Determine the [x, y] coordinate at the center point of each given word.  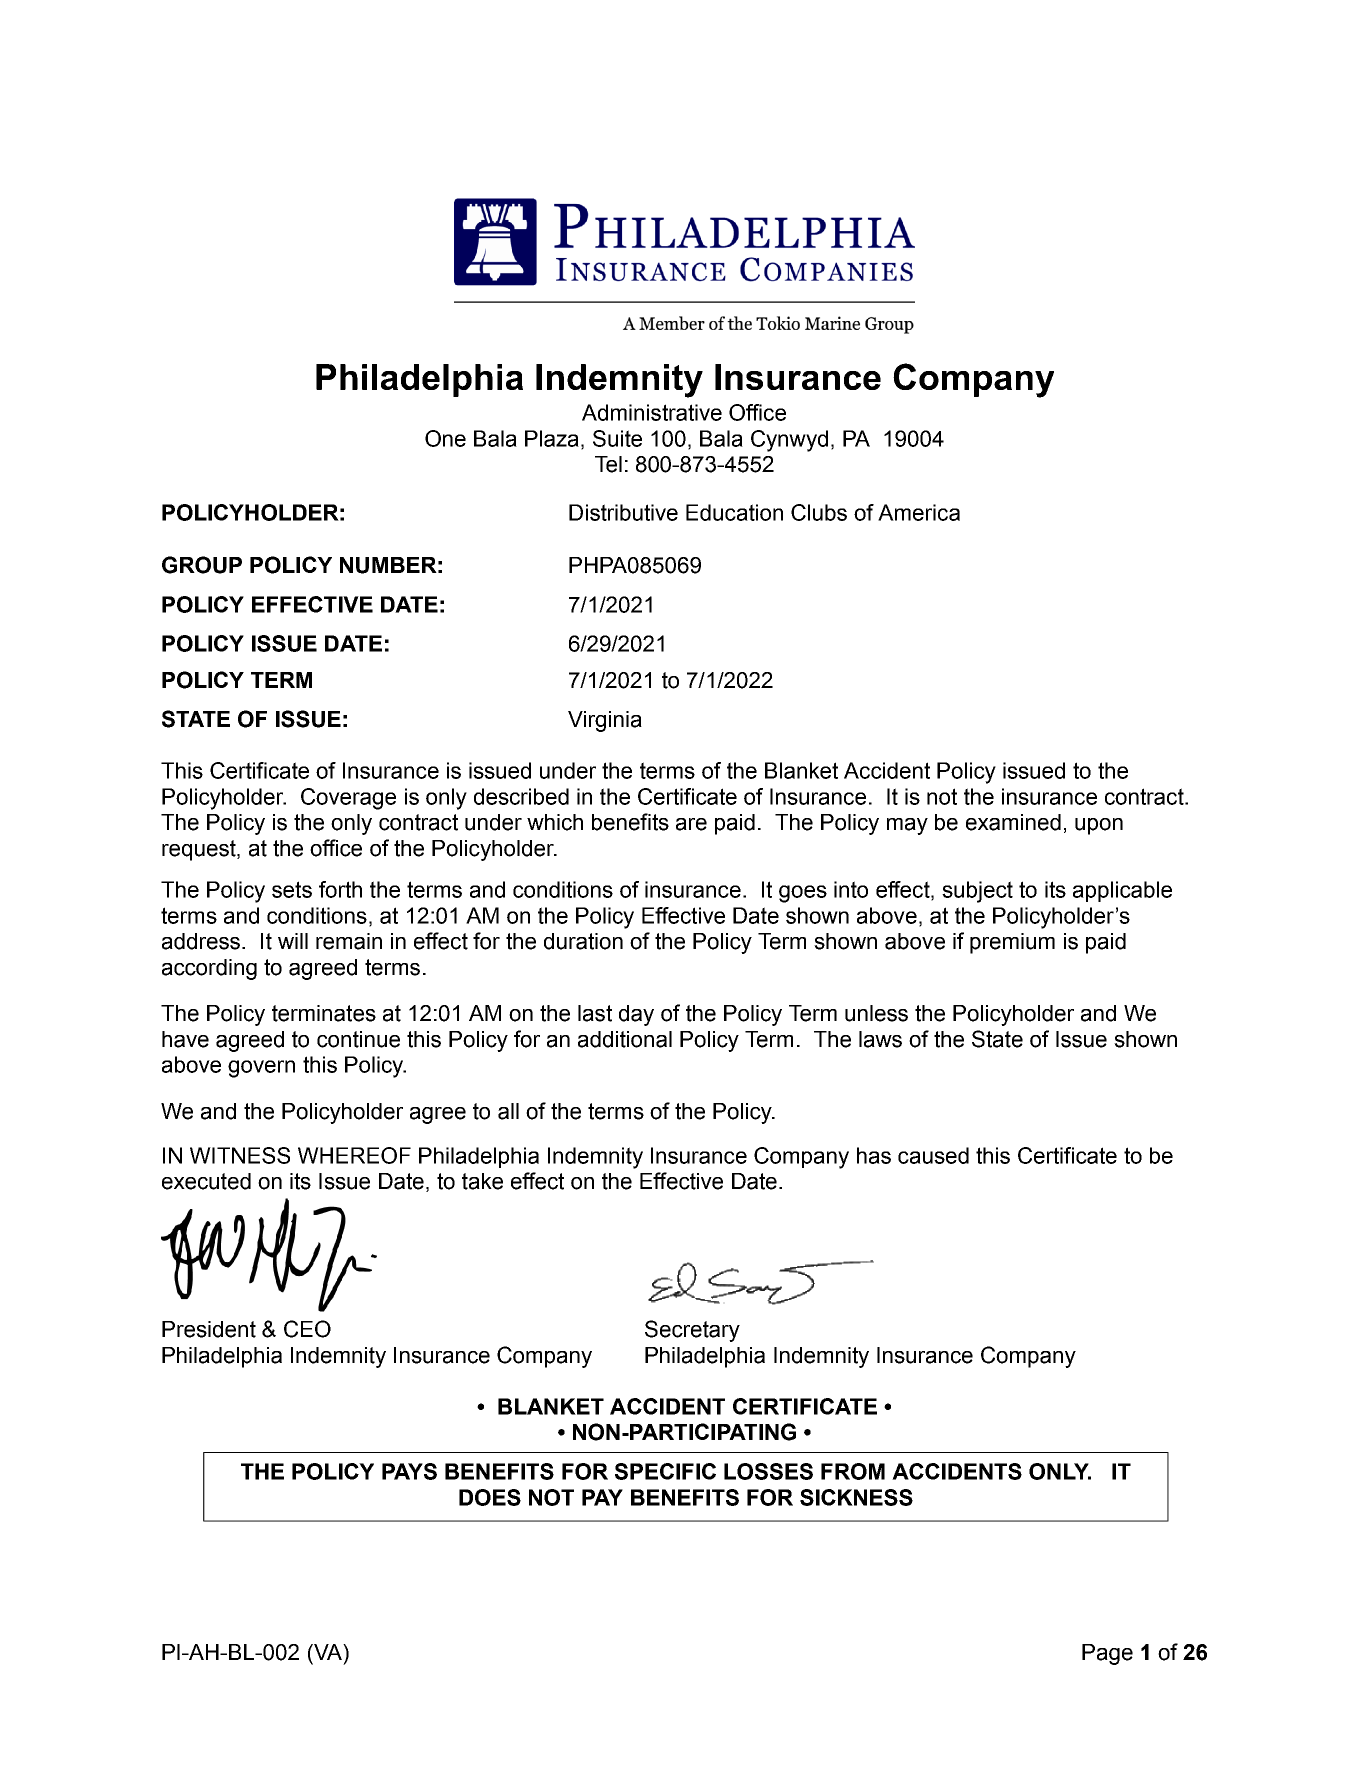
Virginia [605, 721]
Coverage [348, 799]
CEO [307, 1329]
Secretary [692, 1331]
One [445, 438]
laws [880, 1039]
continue [358, 1039]
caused [933, 1155]
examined [1013, 822]
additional [625, 1039]
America [919, 512]
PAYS [409, 1471]
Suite [617, 438]
